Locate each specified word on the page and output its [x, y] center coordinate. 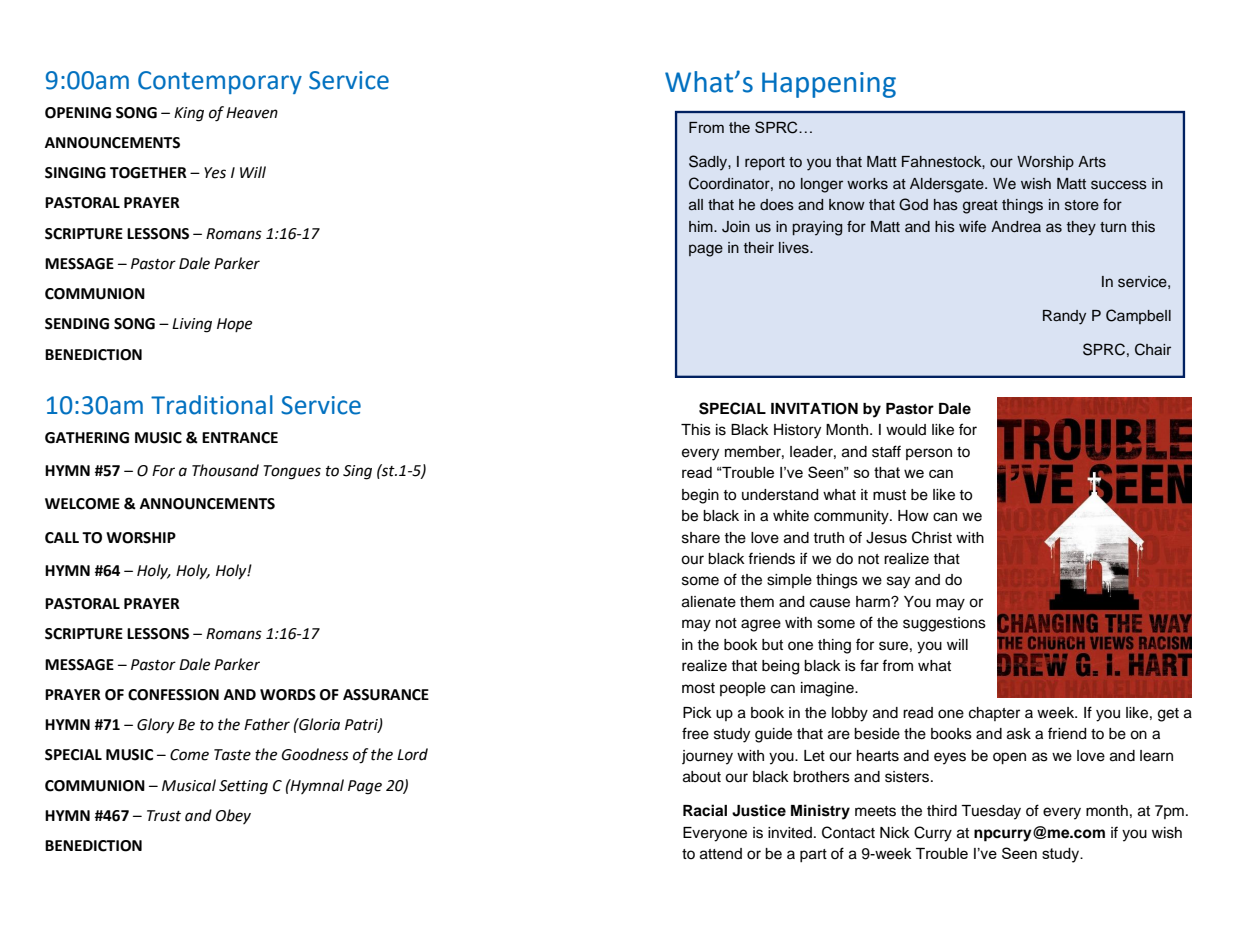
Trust [164, 816]
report [765, 163]
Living [192, 325]
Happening [829, 85]
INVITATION [814, 409]
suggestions [944, 624]
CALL [62, 538]
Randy [1064, 317]
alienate [709, 602]
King [189, 114]
